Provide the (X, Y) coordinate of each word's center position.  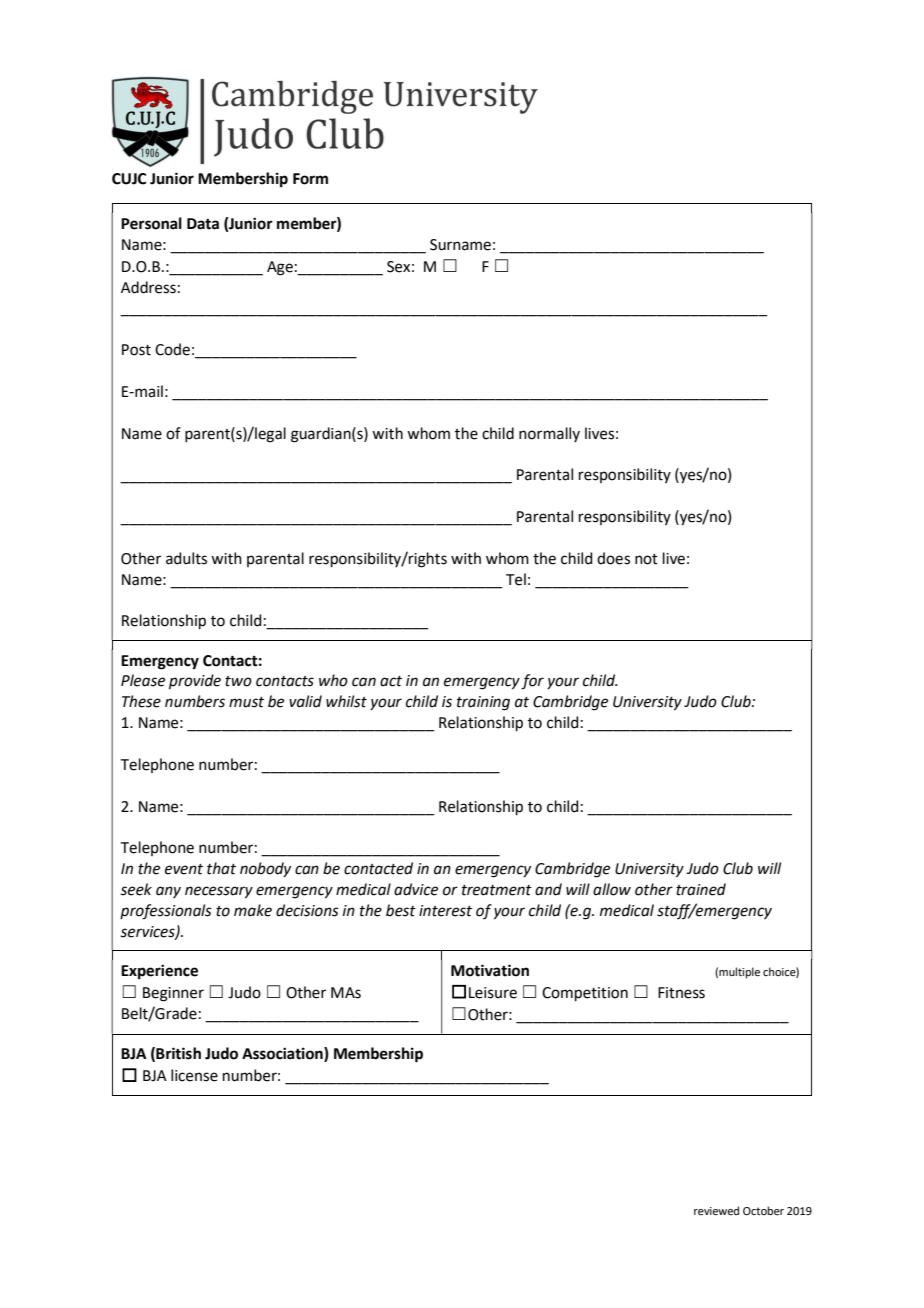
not (646, 559)
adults (186, 558)
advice (416, 889)
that (221, 868)
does (613, 558)
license (194, 1075)
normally (549, 434)
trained (701, 889)
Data (203, 224)
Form (310, 179)
